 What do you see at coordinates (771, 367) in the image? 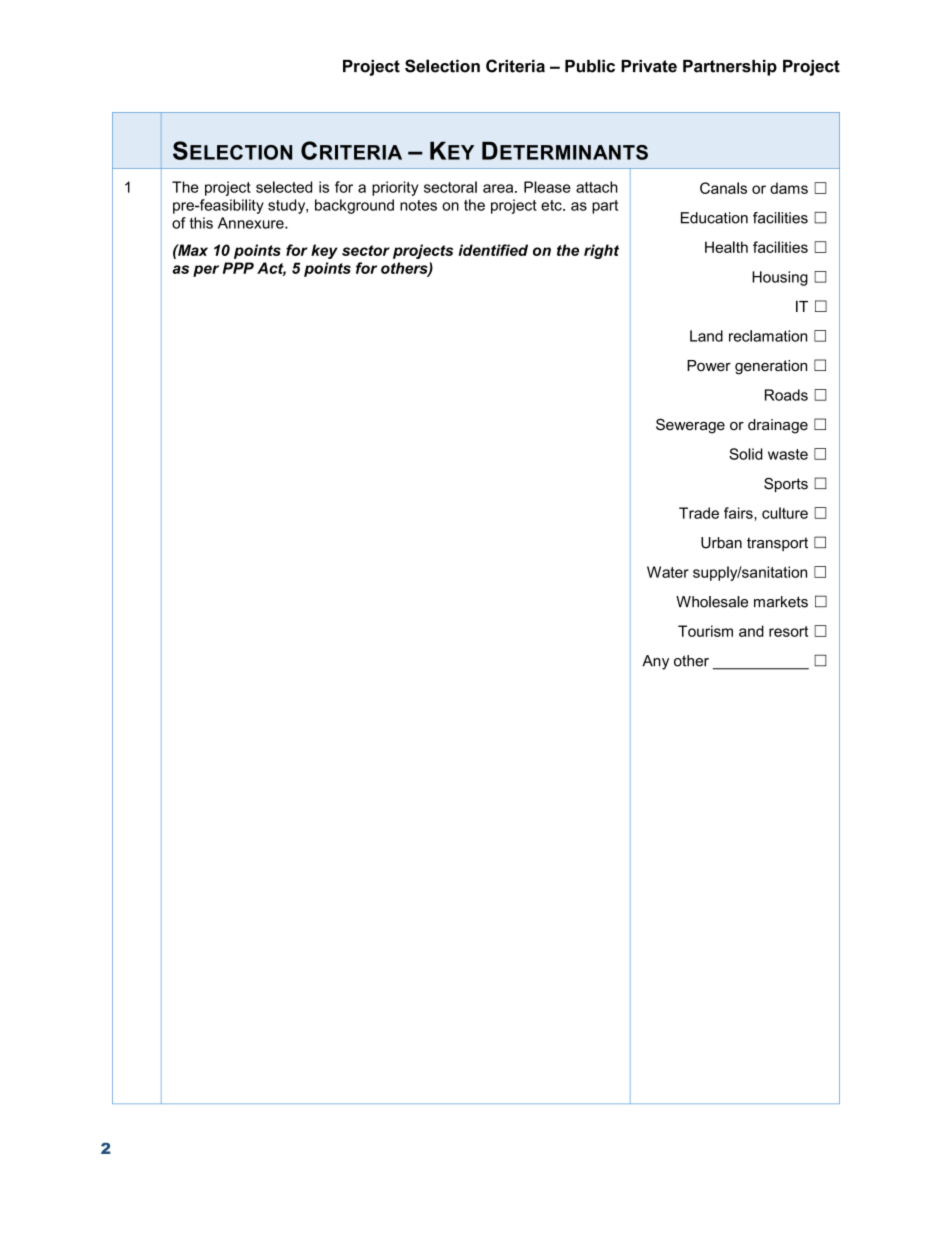
I see `generation` at bounding box center [771, 367].
